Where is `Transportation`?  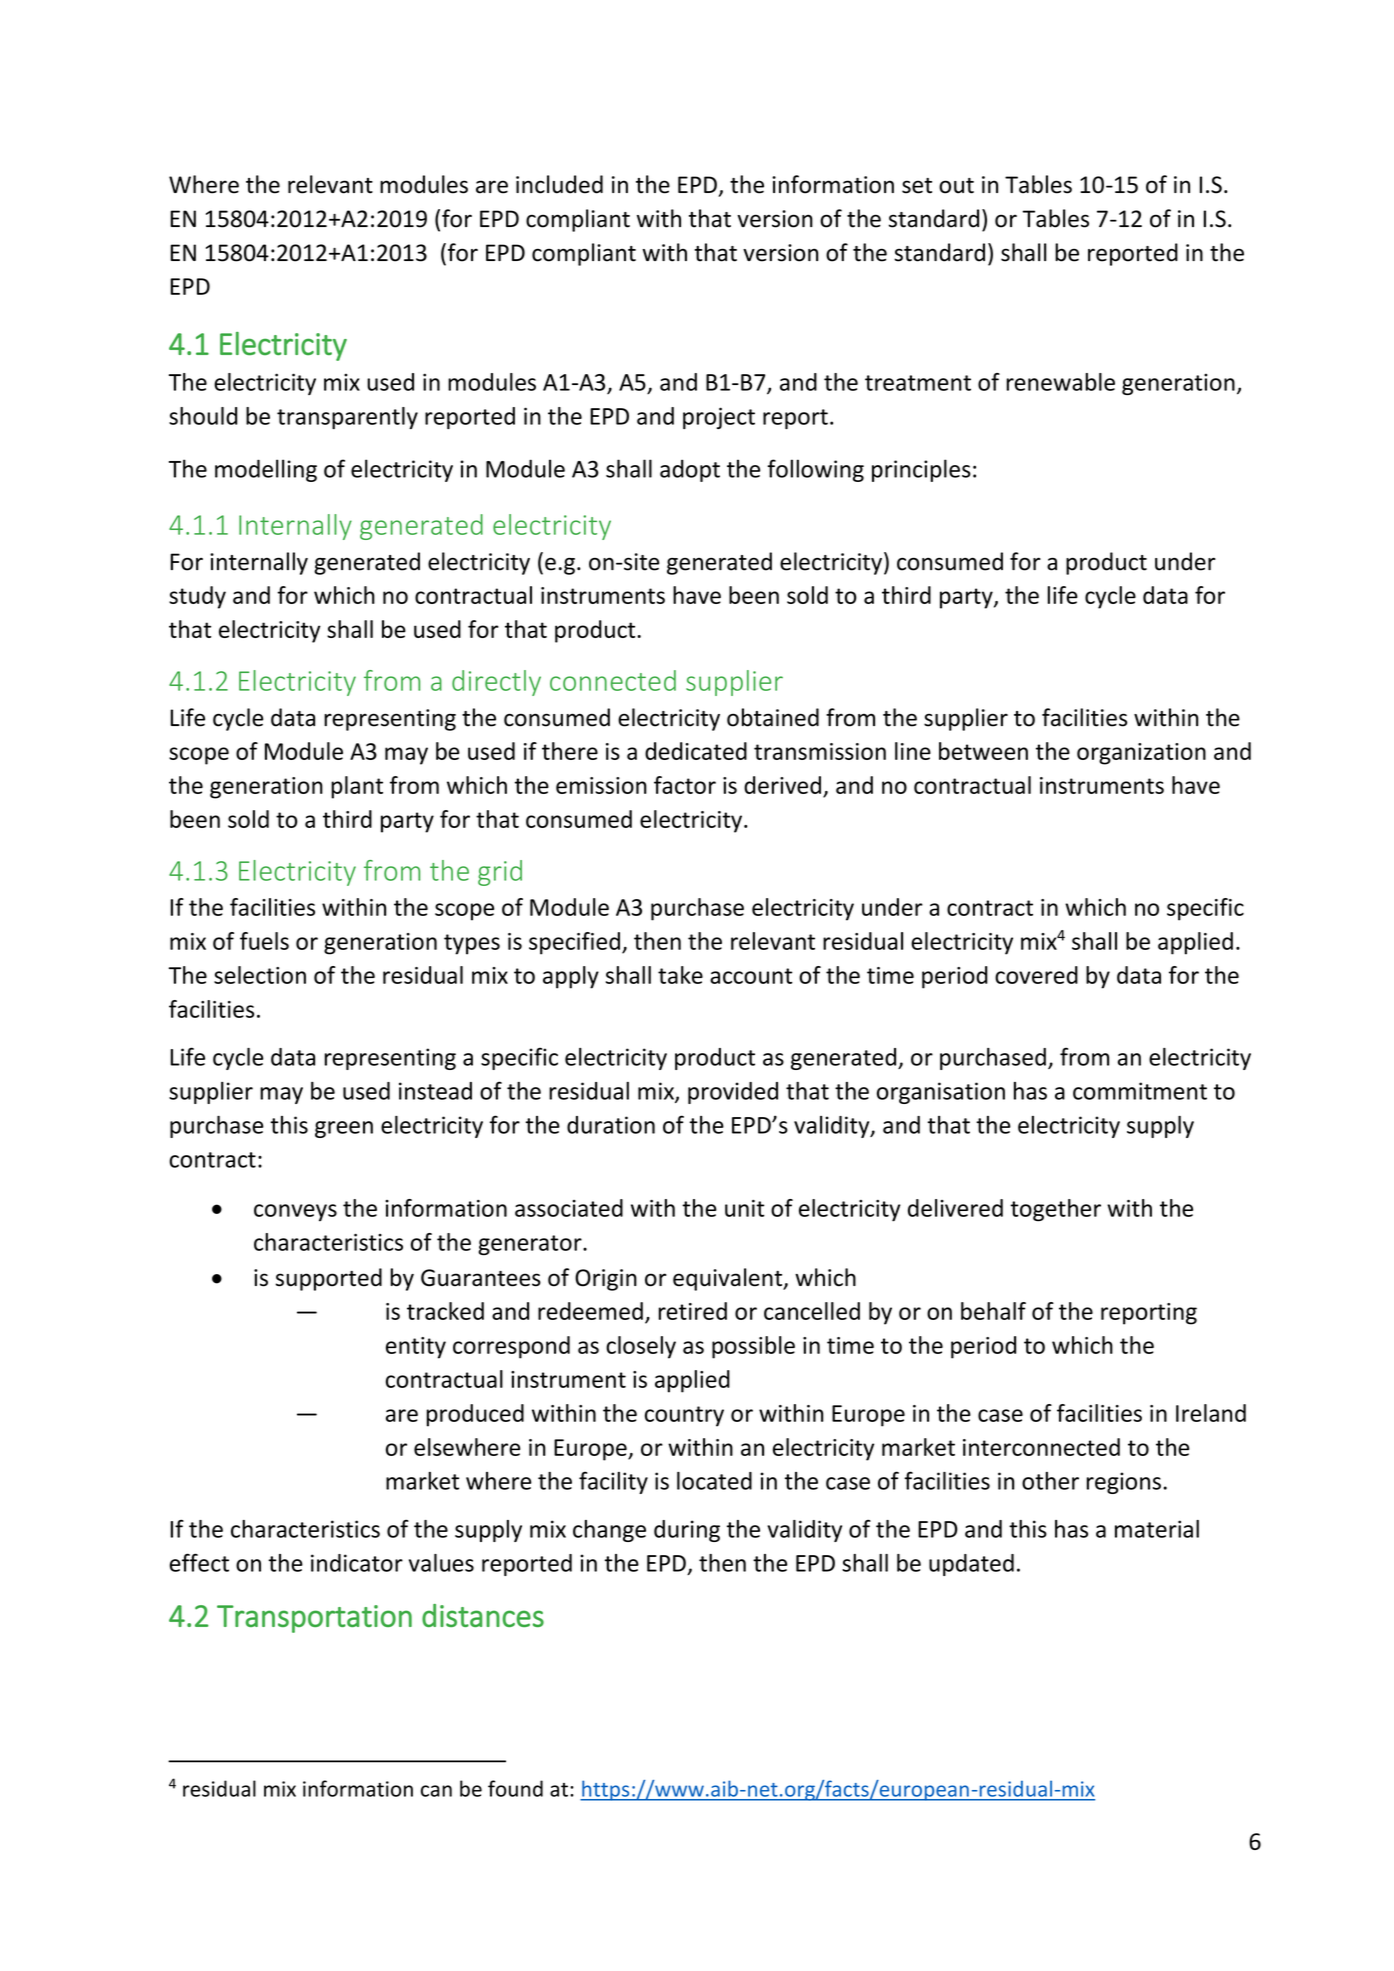
Transportation is located at coordinates (314, 1619).
